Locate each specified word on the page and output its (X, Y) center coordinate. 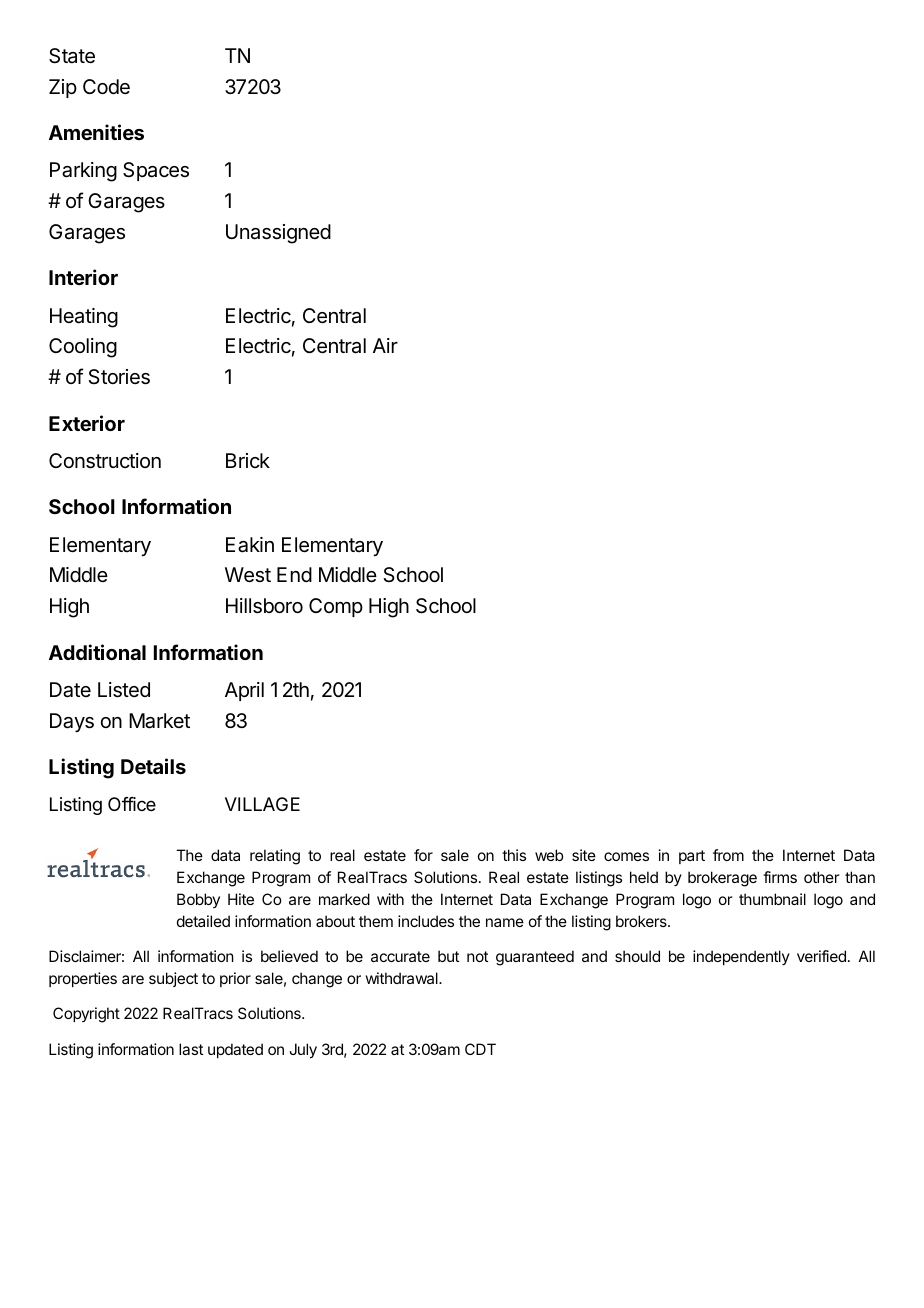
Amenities (96, 132)
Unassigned (278, 234)
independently (741, 957)
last (191, 1049)
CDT (480, 1049)
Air (385, 345)
